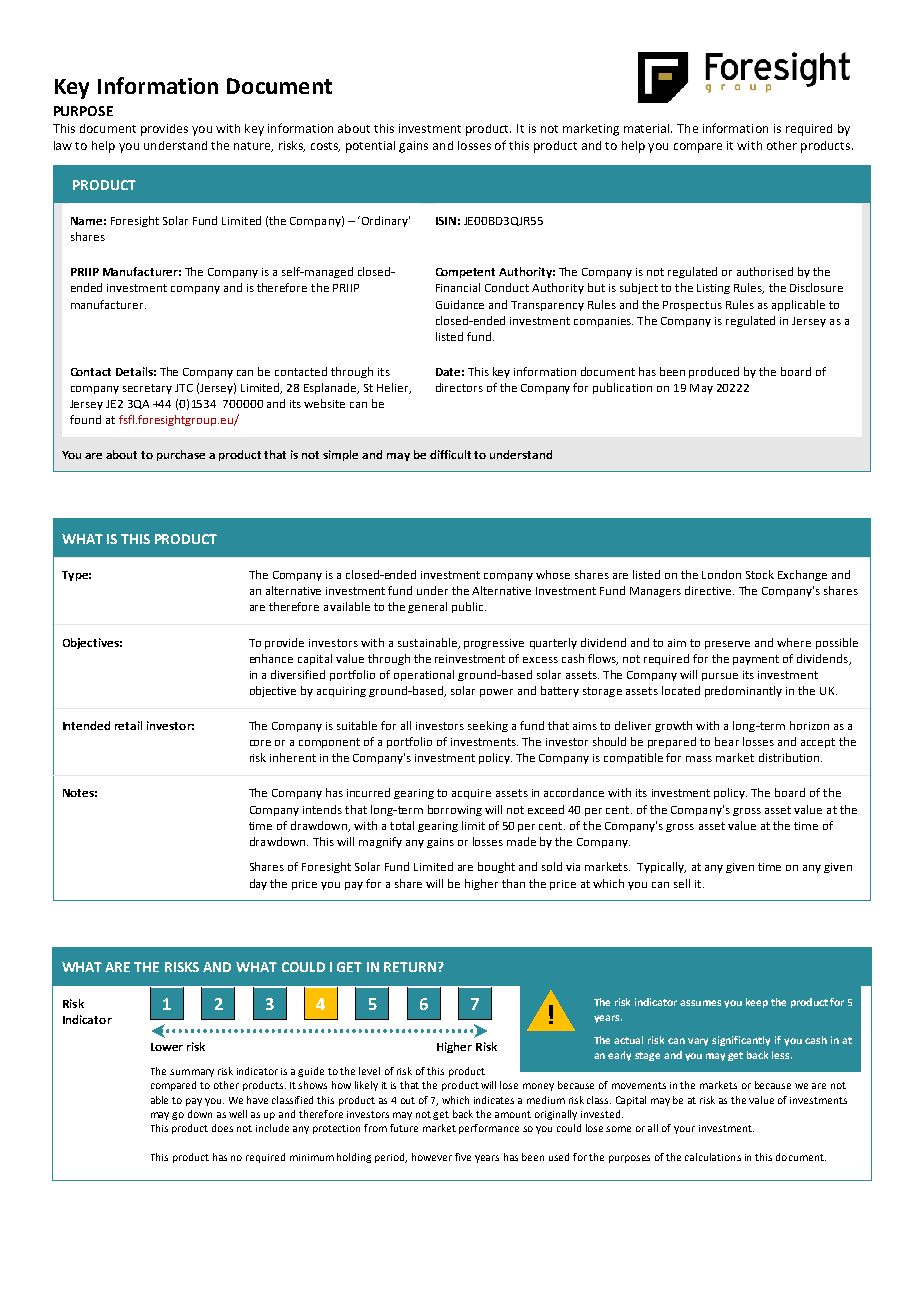 Image resolution: width=924 pixels, height=1308 pixels. Describe the element at coordinates (271, 658) in the page. I see `enhance` at that location.
